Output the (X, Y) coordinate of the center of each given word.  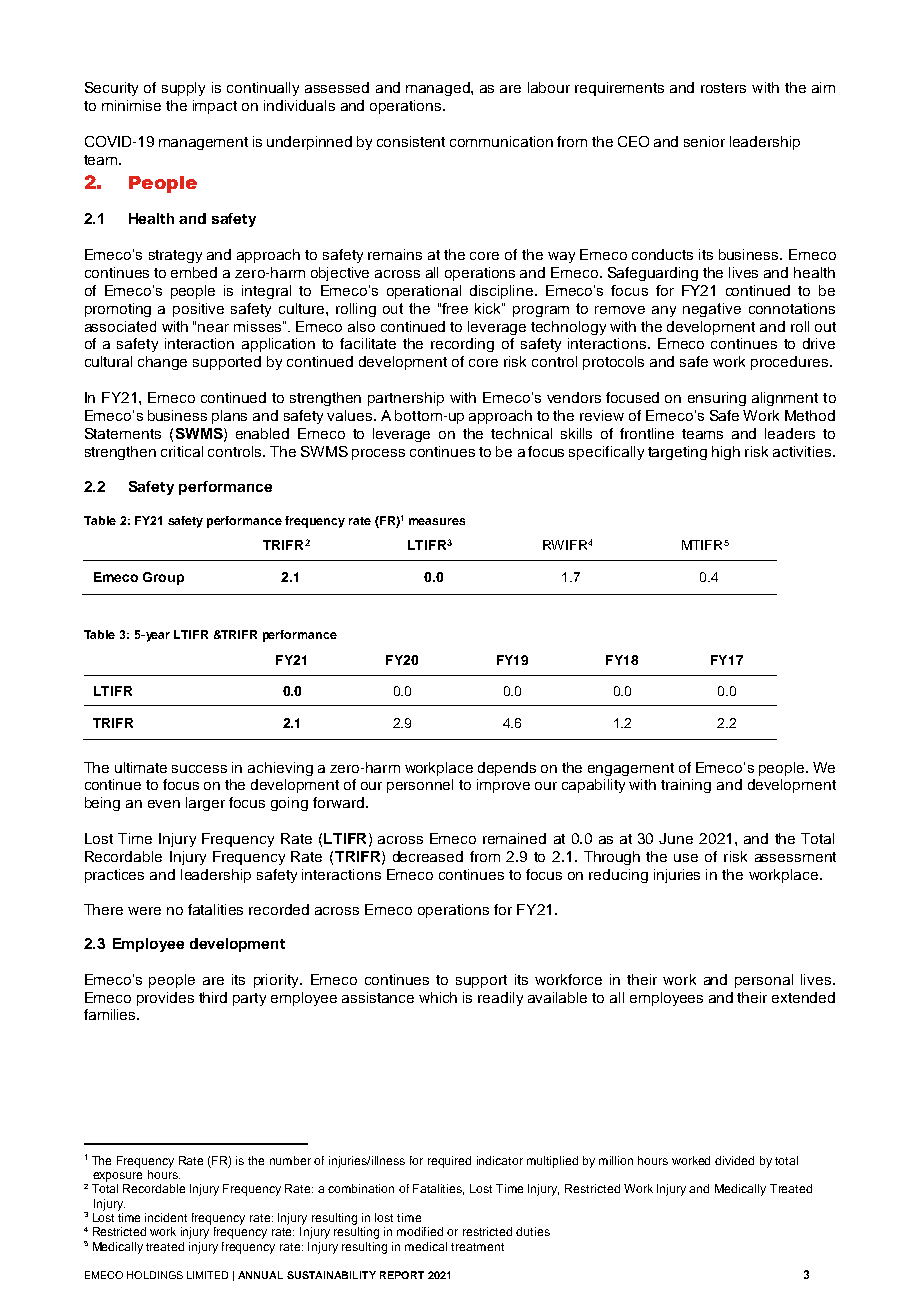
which (438, 997)
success (199, 769)
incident (166, 1217)
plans (229, 417)
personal (764, 981)
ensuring (717, 399)
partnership (406, 399)
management (203, 143)
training (686, 786)
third (213, 997)
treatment (477, 1247)
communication (501, 141)
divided (734, 1160)
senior (704, 141)
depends (507, 769)
